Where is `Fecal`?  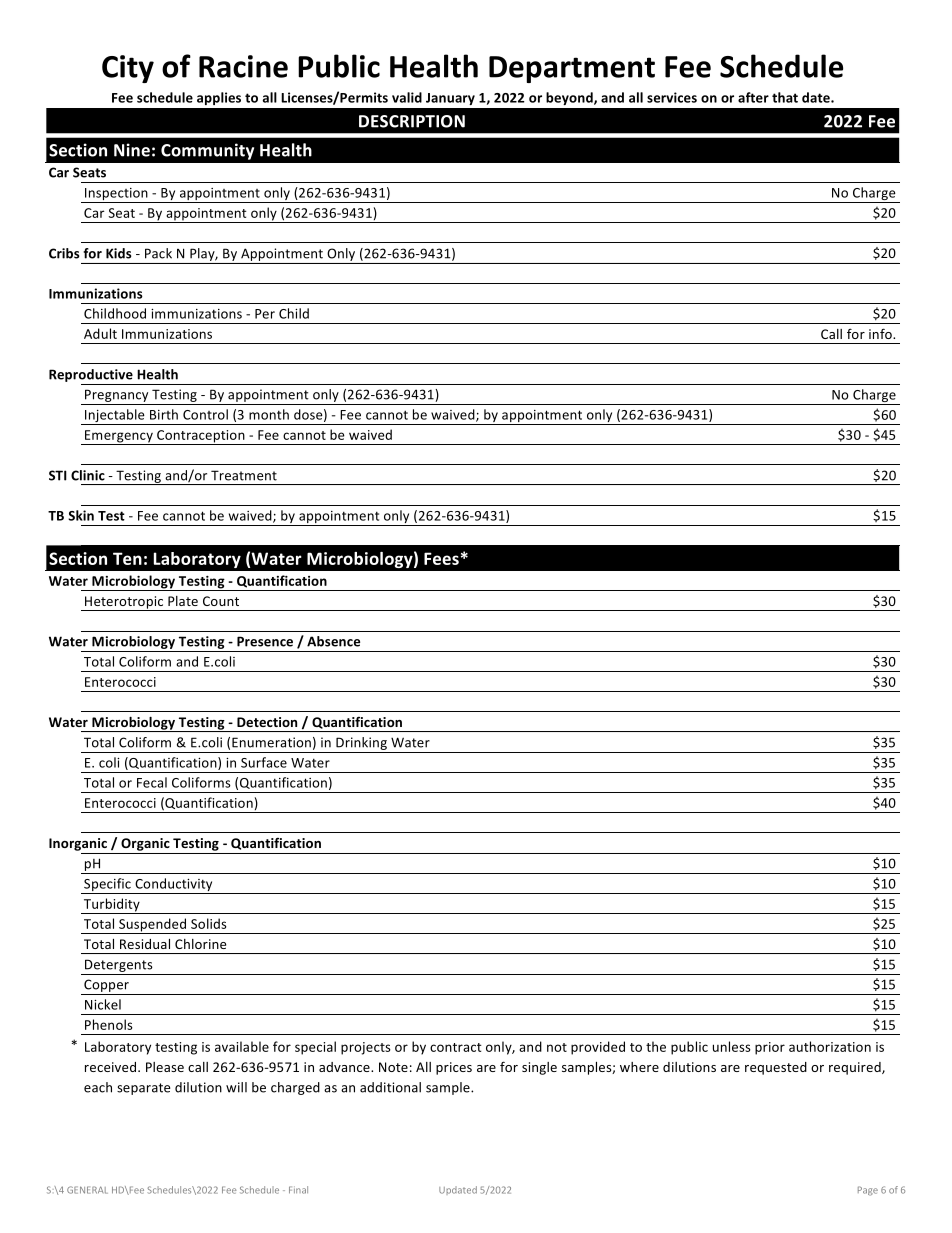
Fecal is located at coordinates (152, 782).
